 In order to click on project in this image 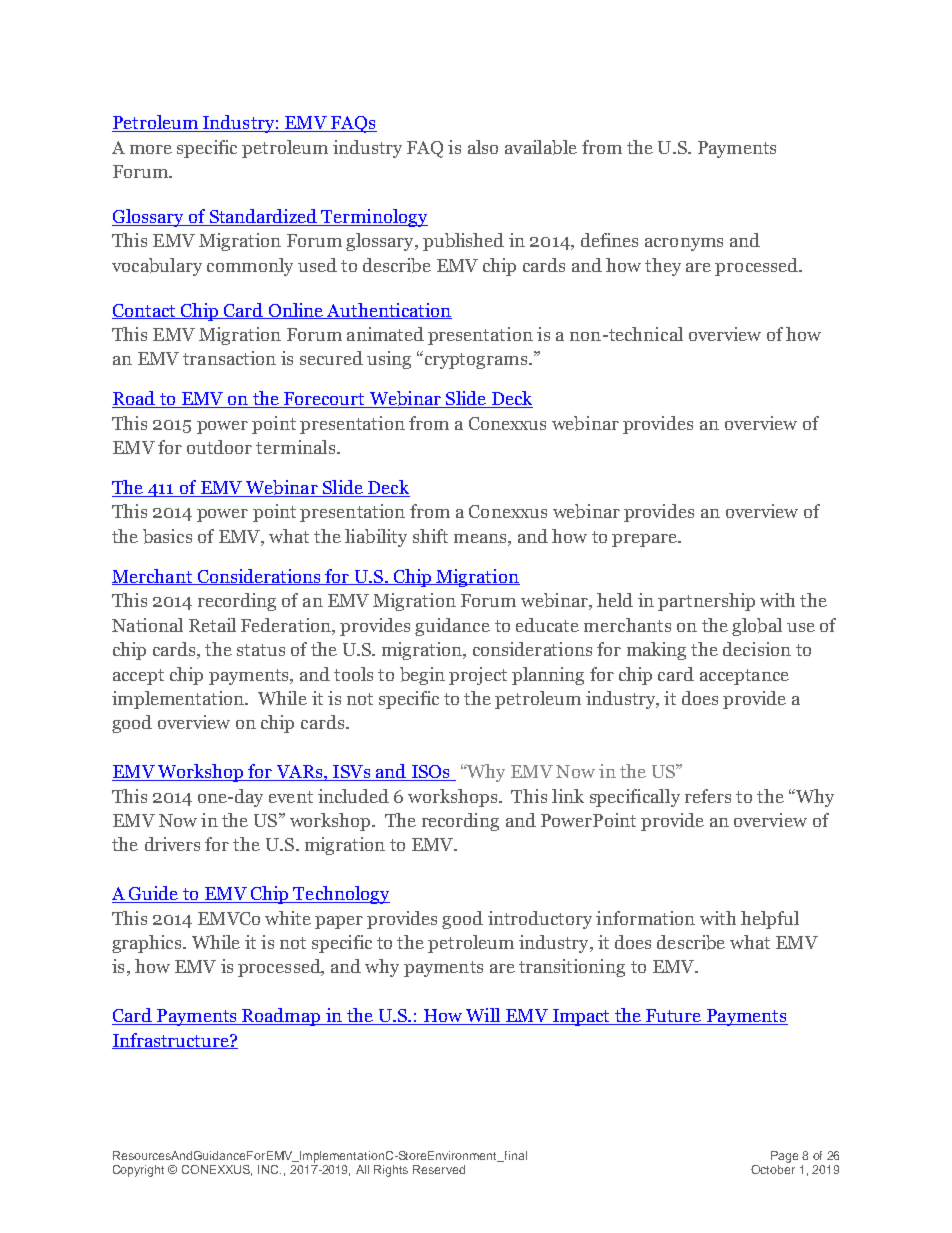, I will do `click(478, 676)`.
